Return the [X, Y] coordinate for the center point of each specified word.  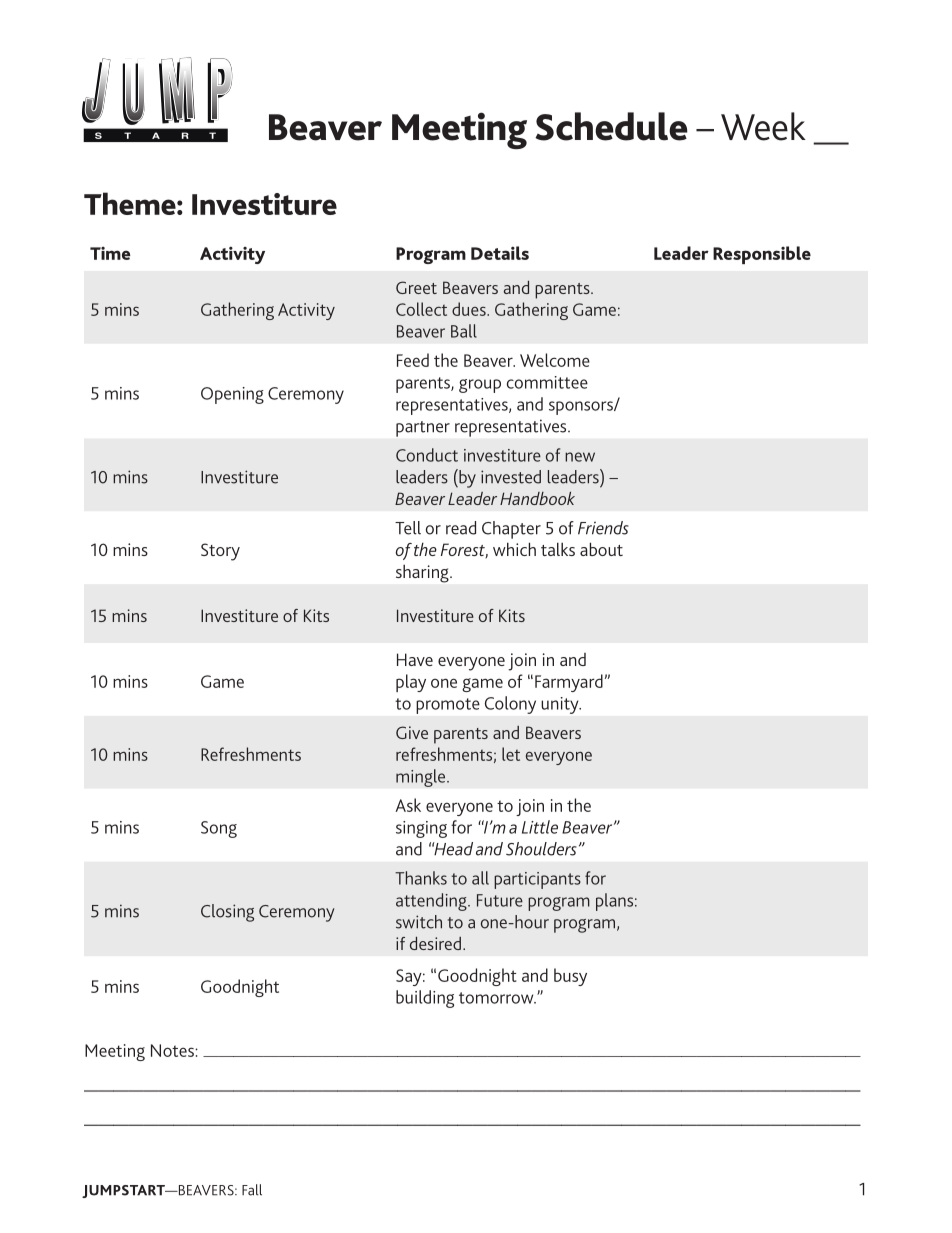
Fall [252, 1190]
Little [540, 827]
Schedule [611, 126]
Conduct [427, 455]
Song [219, 829]
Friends [603, 528]
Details [500, 253]
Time [110, 253]
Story [220, 552]
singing [421, 829]
